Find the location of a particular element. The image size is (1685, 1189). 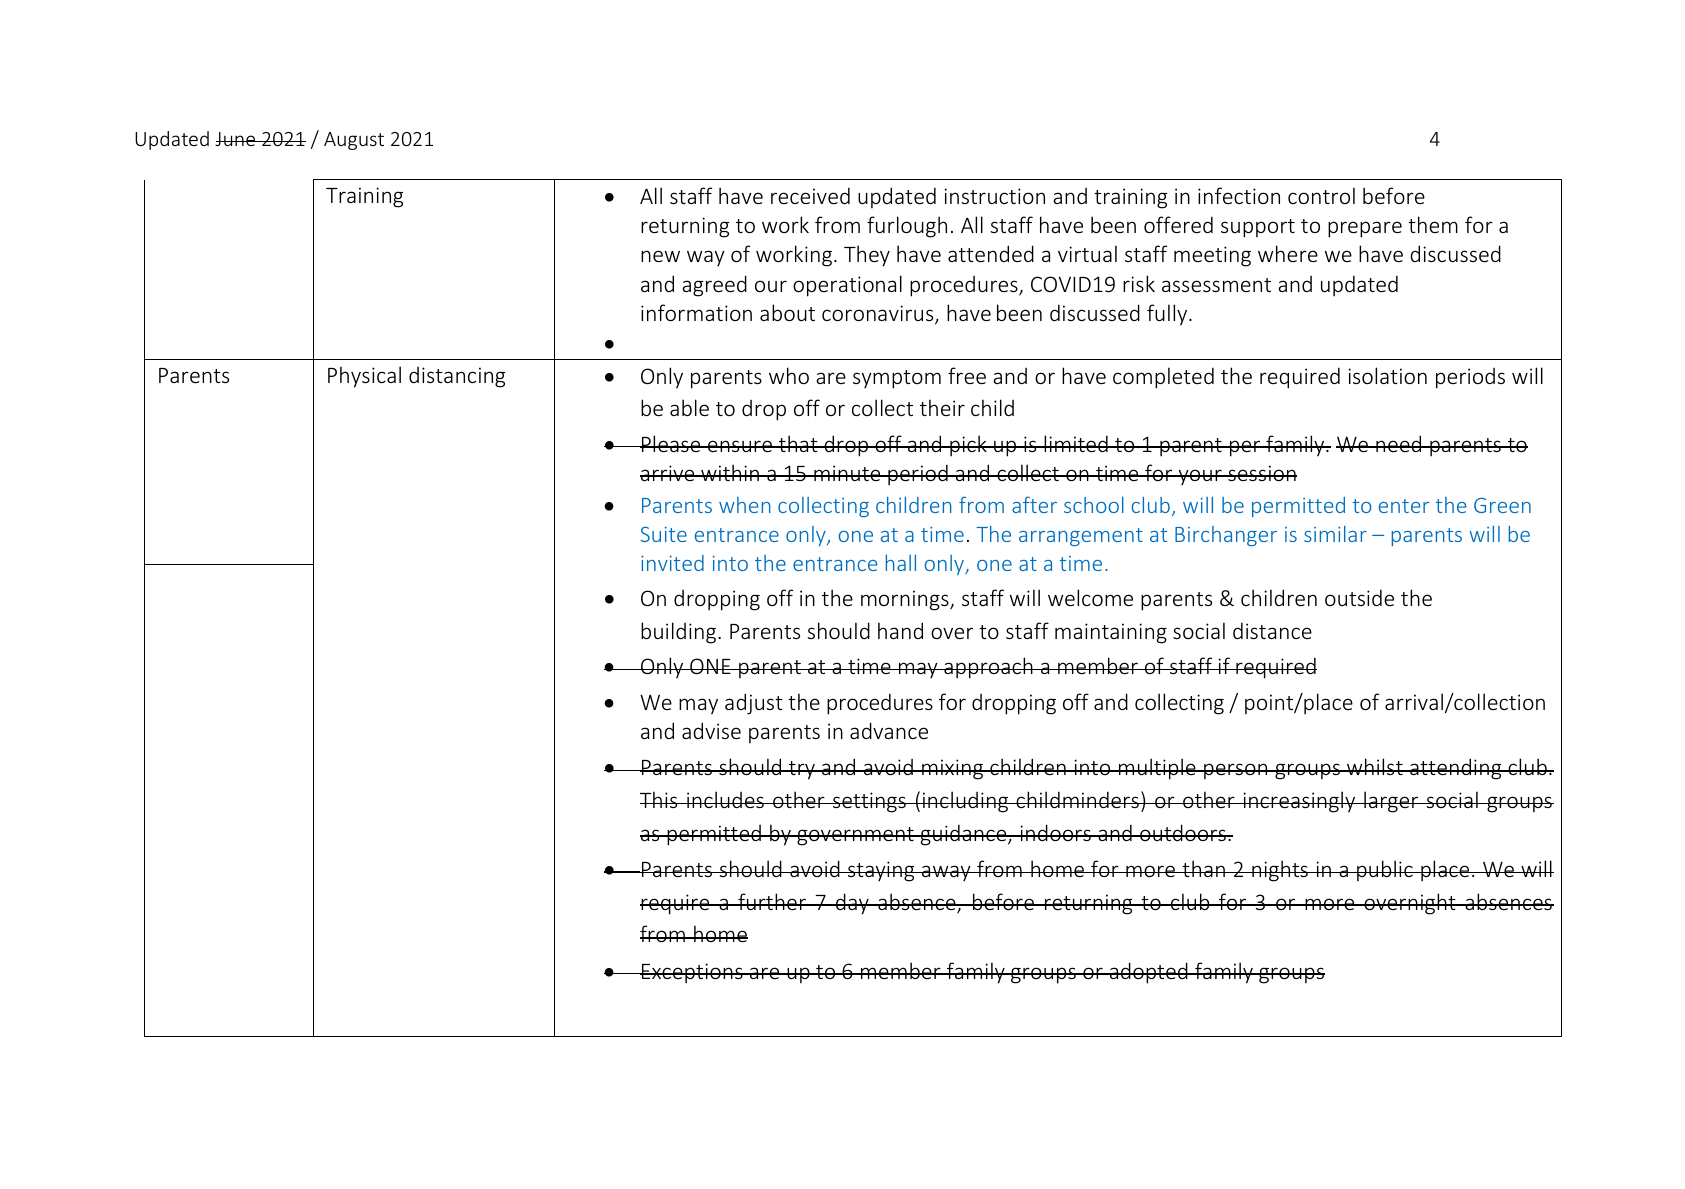

that is located at coordinates (798, 443).
